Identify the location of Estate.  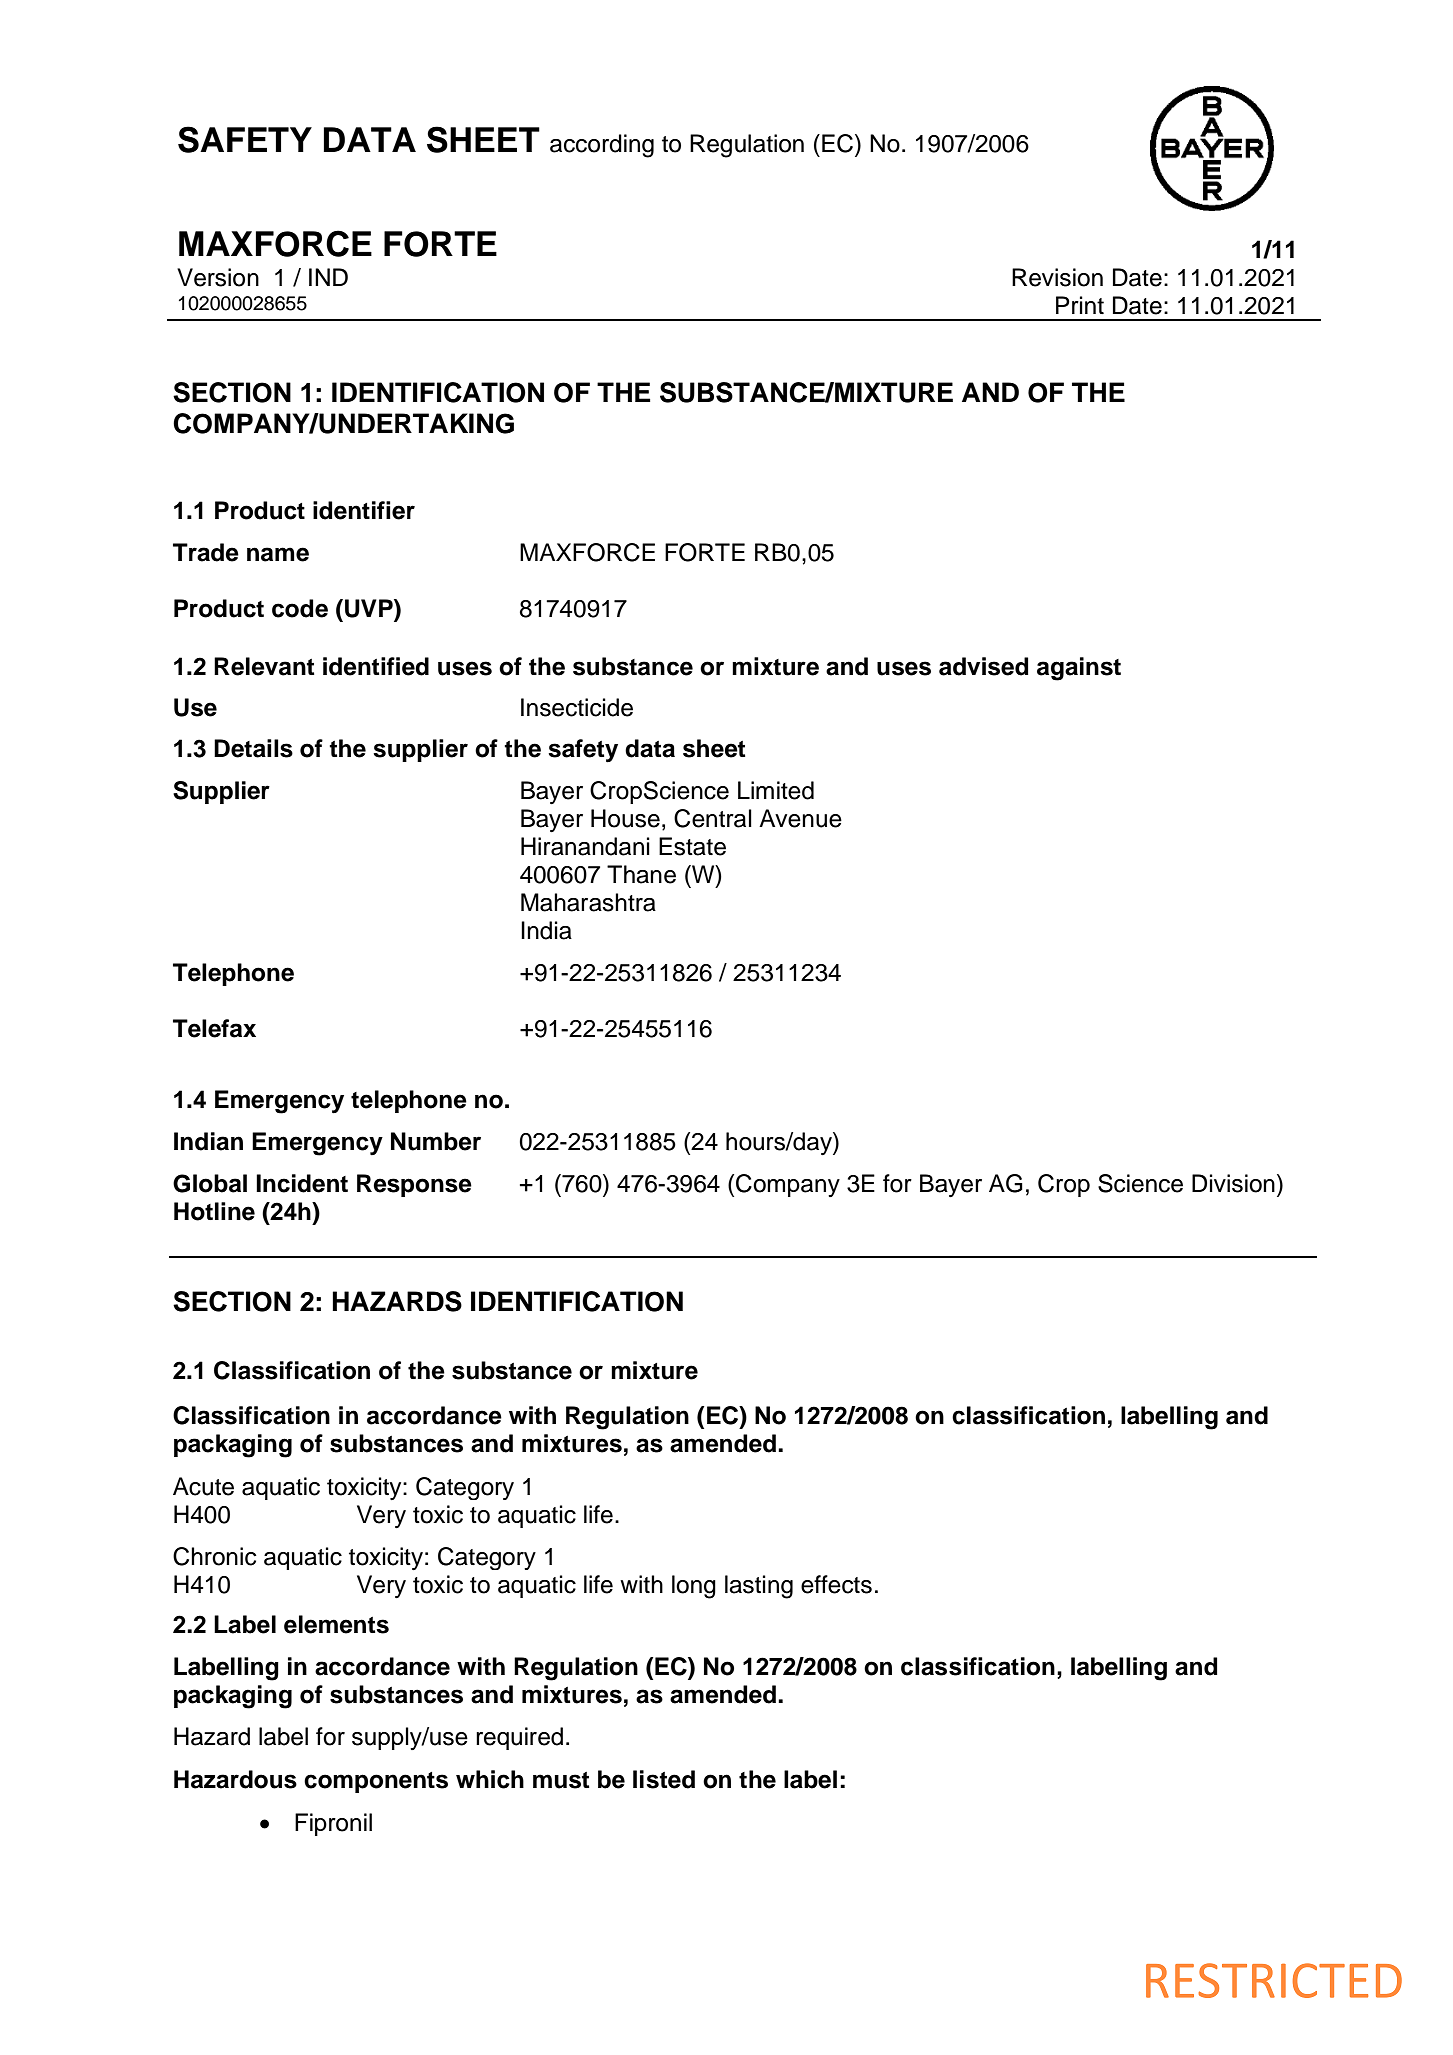
(692, 846).
